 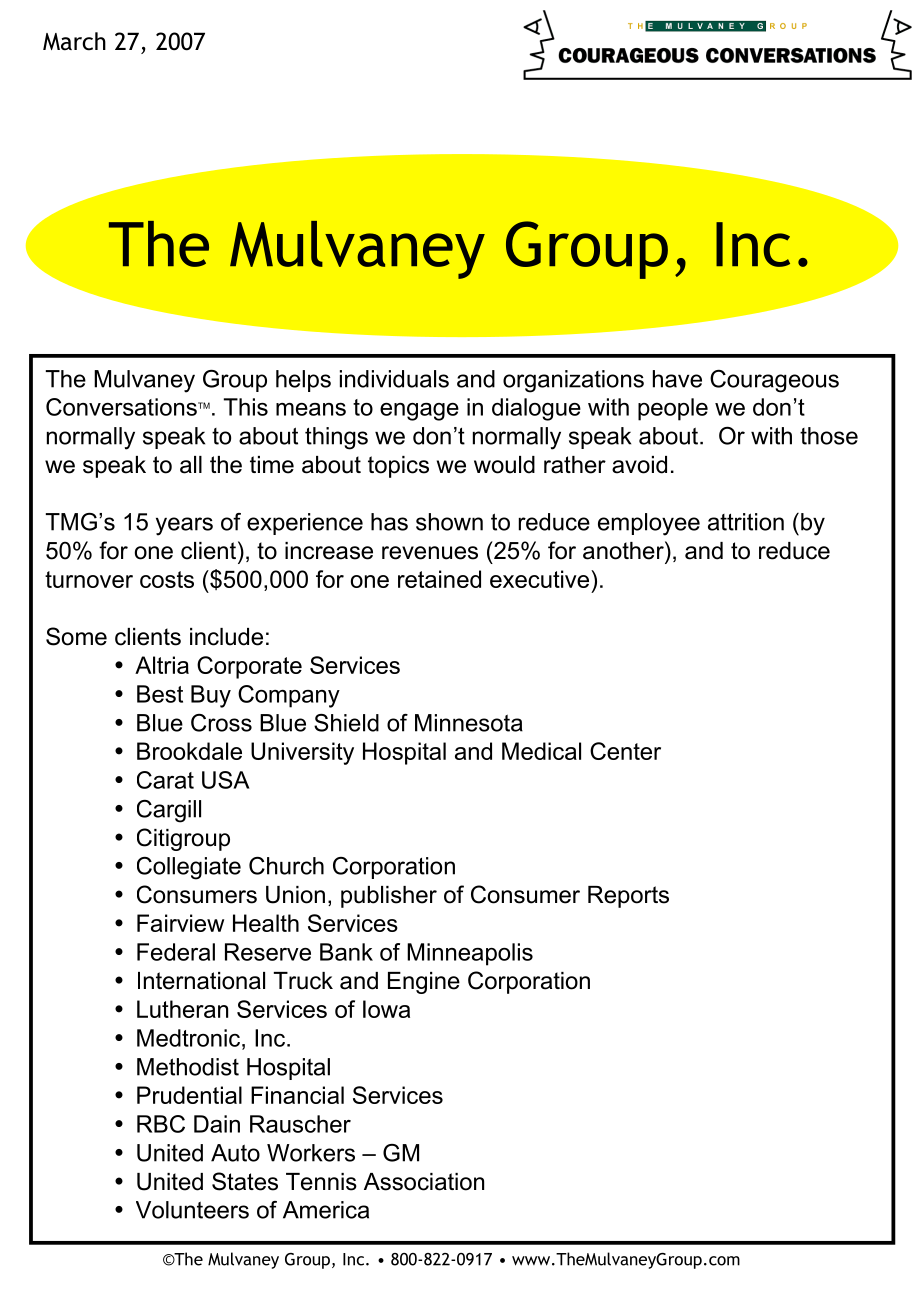 I want to click on individuals, so click(x=394, y=379).
